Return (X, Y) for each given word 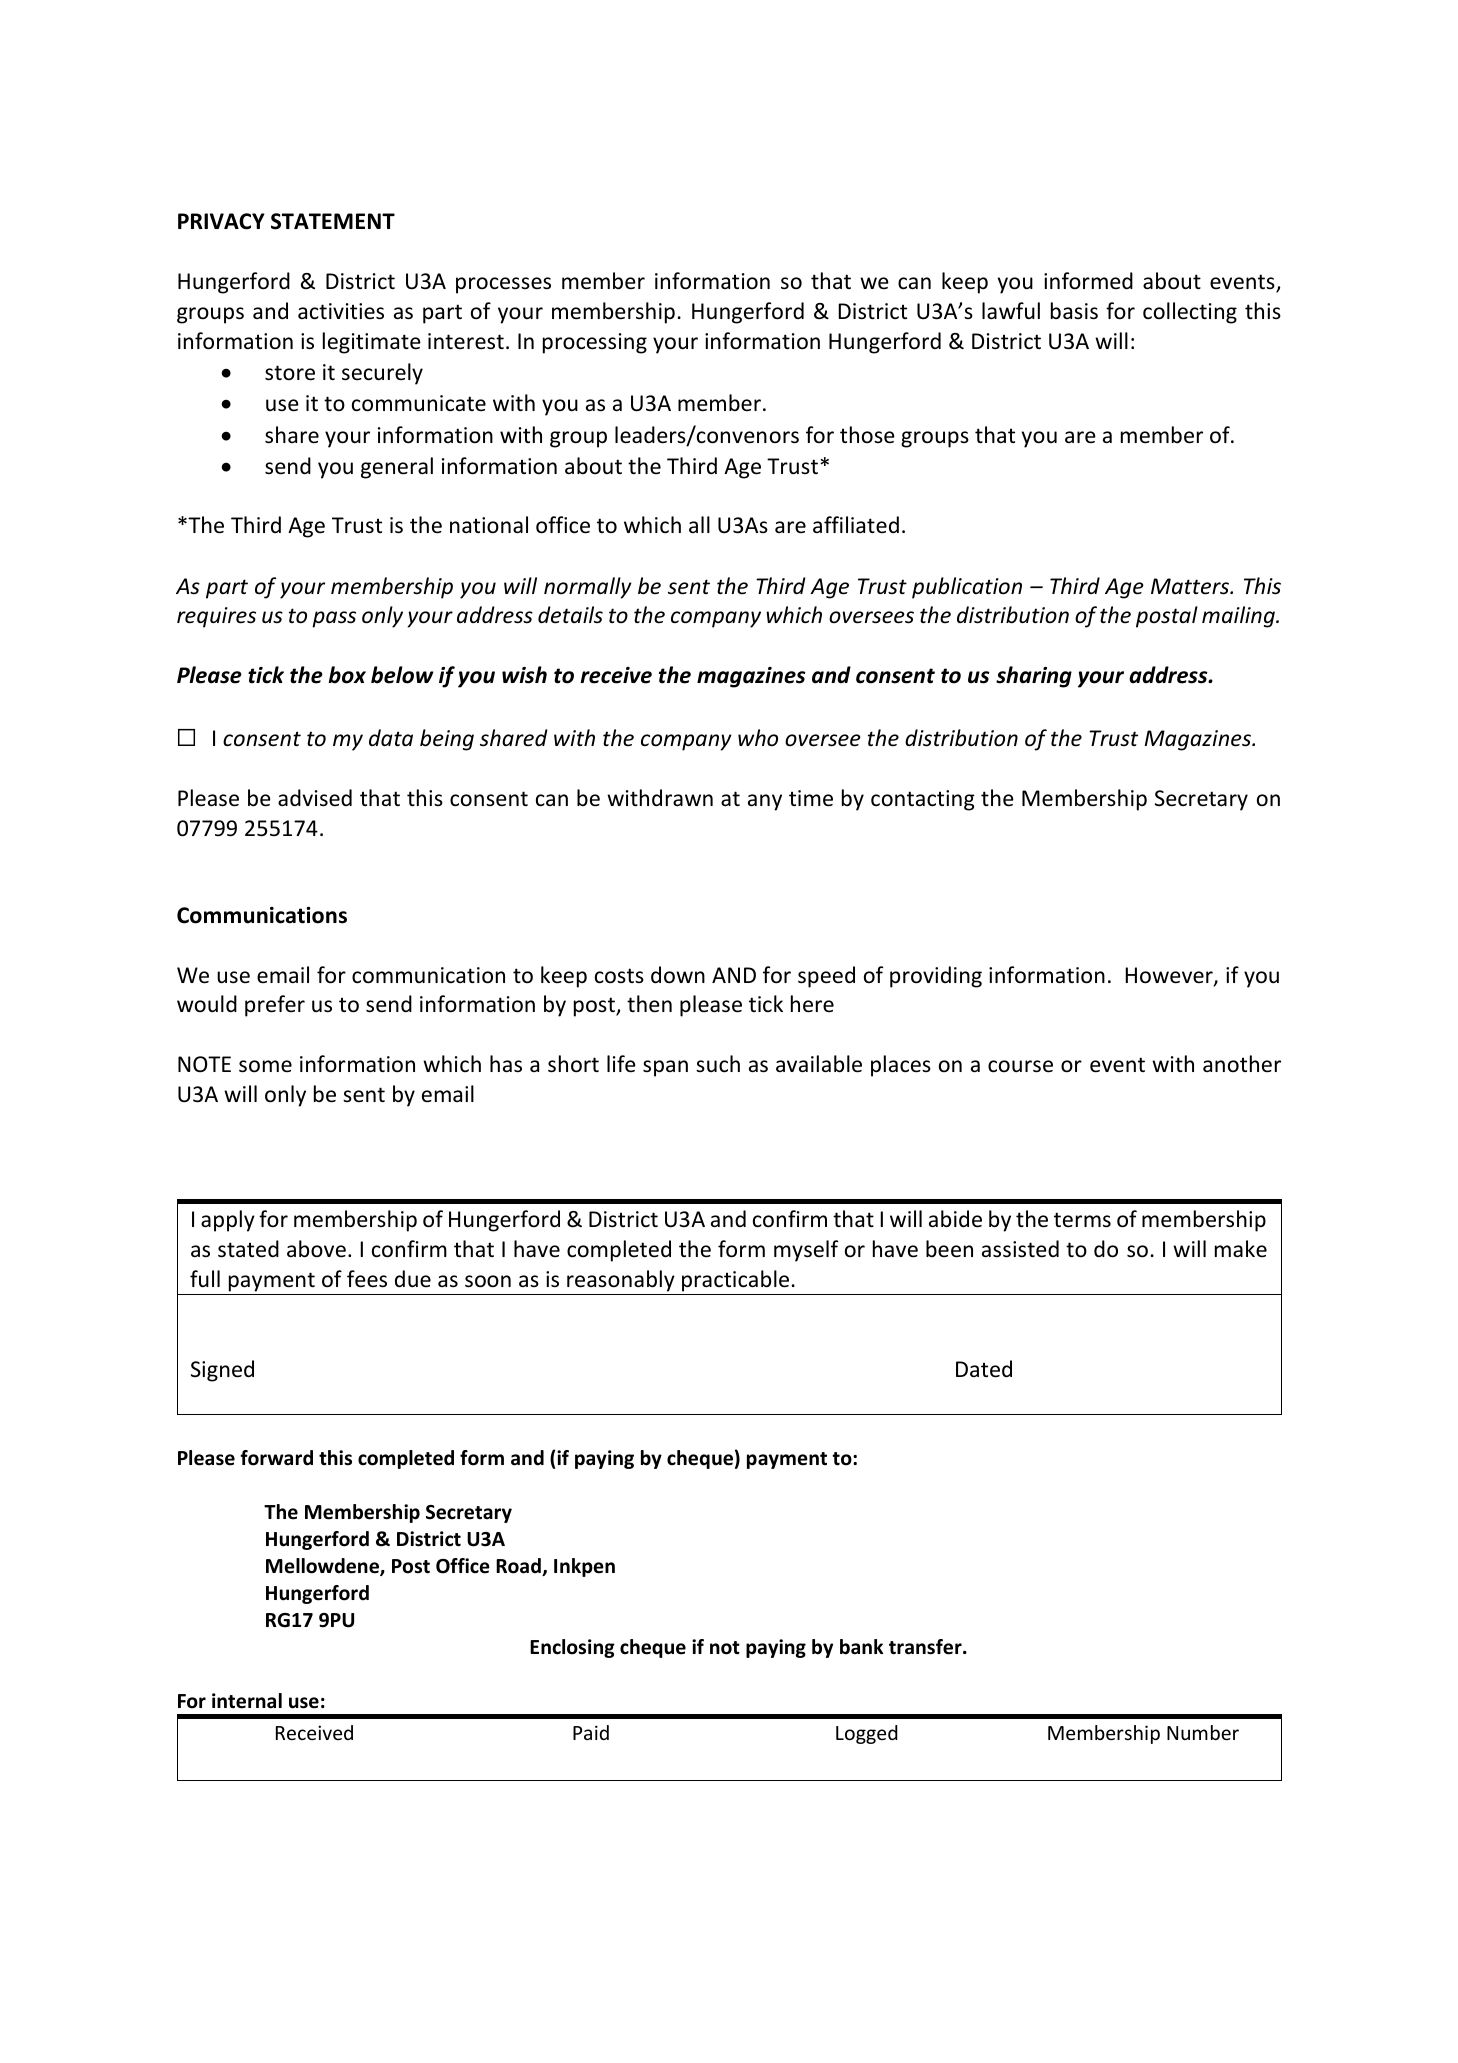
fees (367, 1279)
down (678, 975)
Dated (984, 1369)
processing (595, 343)
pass (334, 619)
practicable (735, 1281)
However (1170, 976)
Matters (1191, 586)
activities (341, 311)
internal (247, 1701)
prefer (275, 1006)
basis (1074, 311)
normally (588, 588)
